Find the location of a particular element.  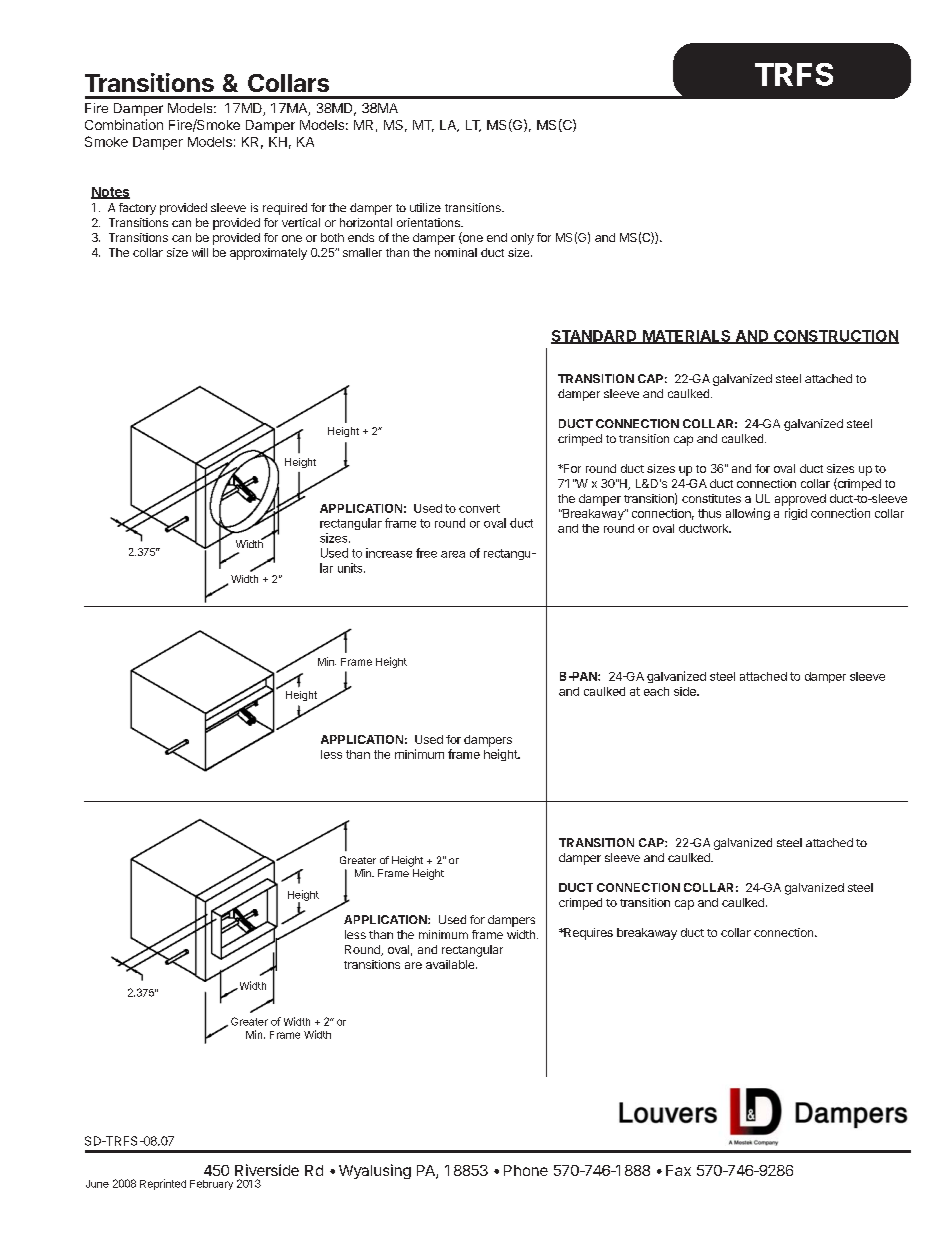

utilize is located at coordinates (425, 207).
